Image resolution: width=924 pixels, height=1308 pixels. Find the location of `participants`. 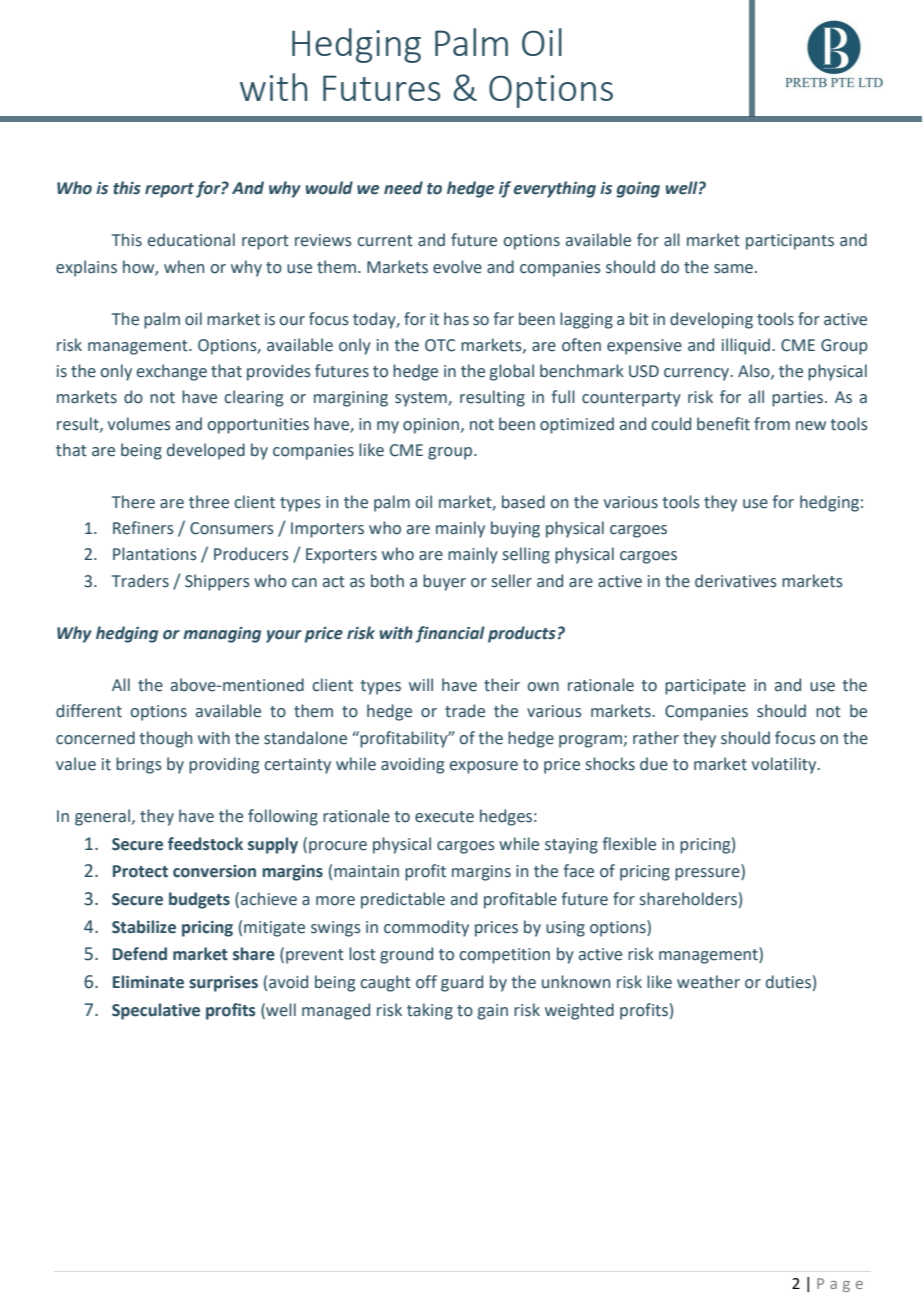

participants is located at coordinates (790, 242).
